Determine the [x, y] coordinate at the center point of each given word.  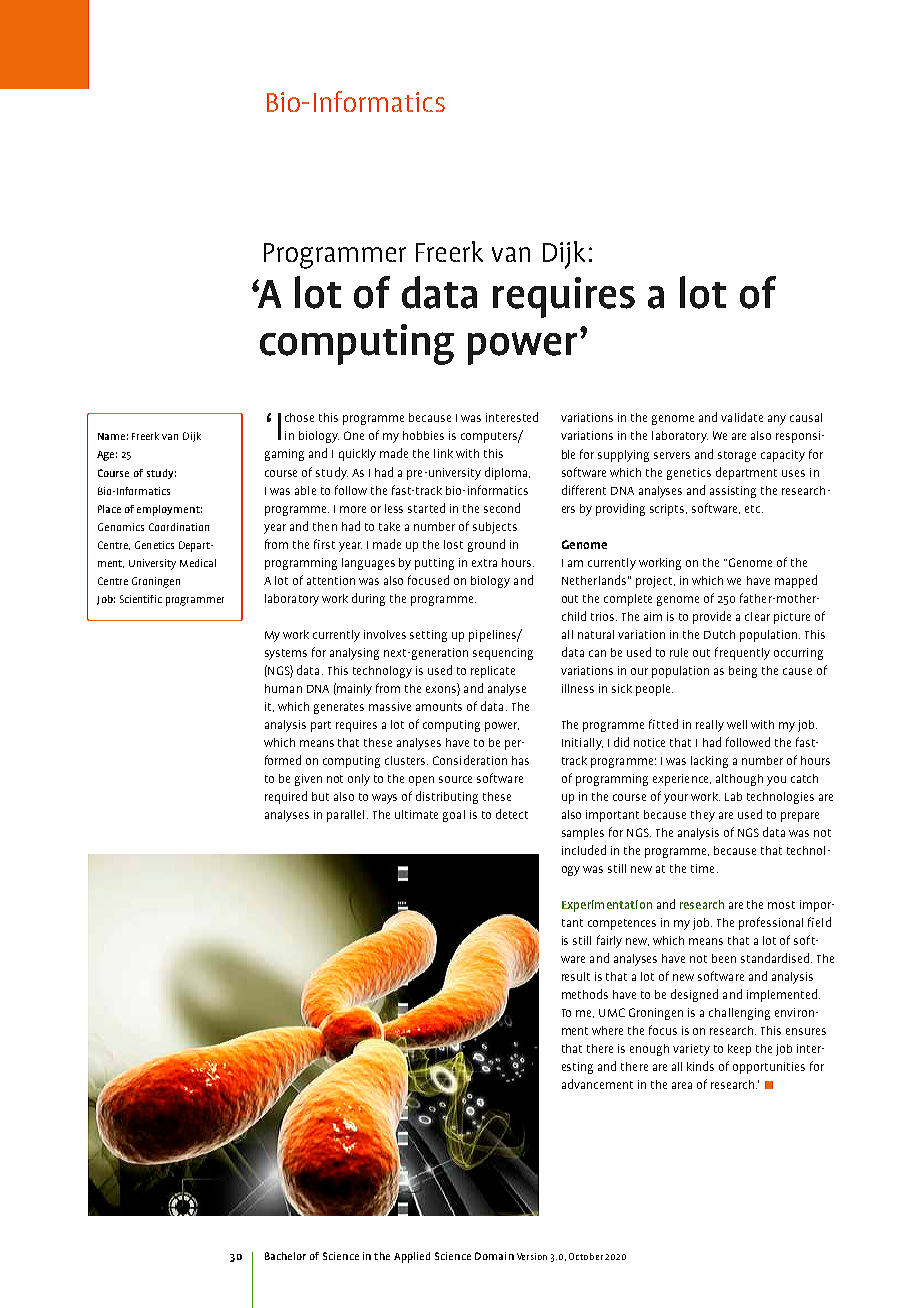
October [587, 1256]
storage [737, 456]
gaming [284, 455]
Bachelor [285, 1256]
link [443, 453]
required [286, 797]
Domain [494, 1256]
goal [454, 816]
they [703, 816]
